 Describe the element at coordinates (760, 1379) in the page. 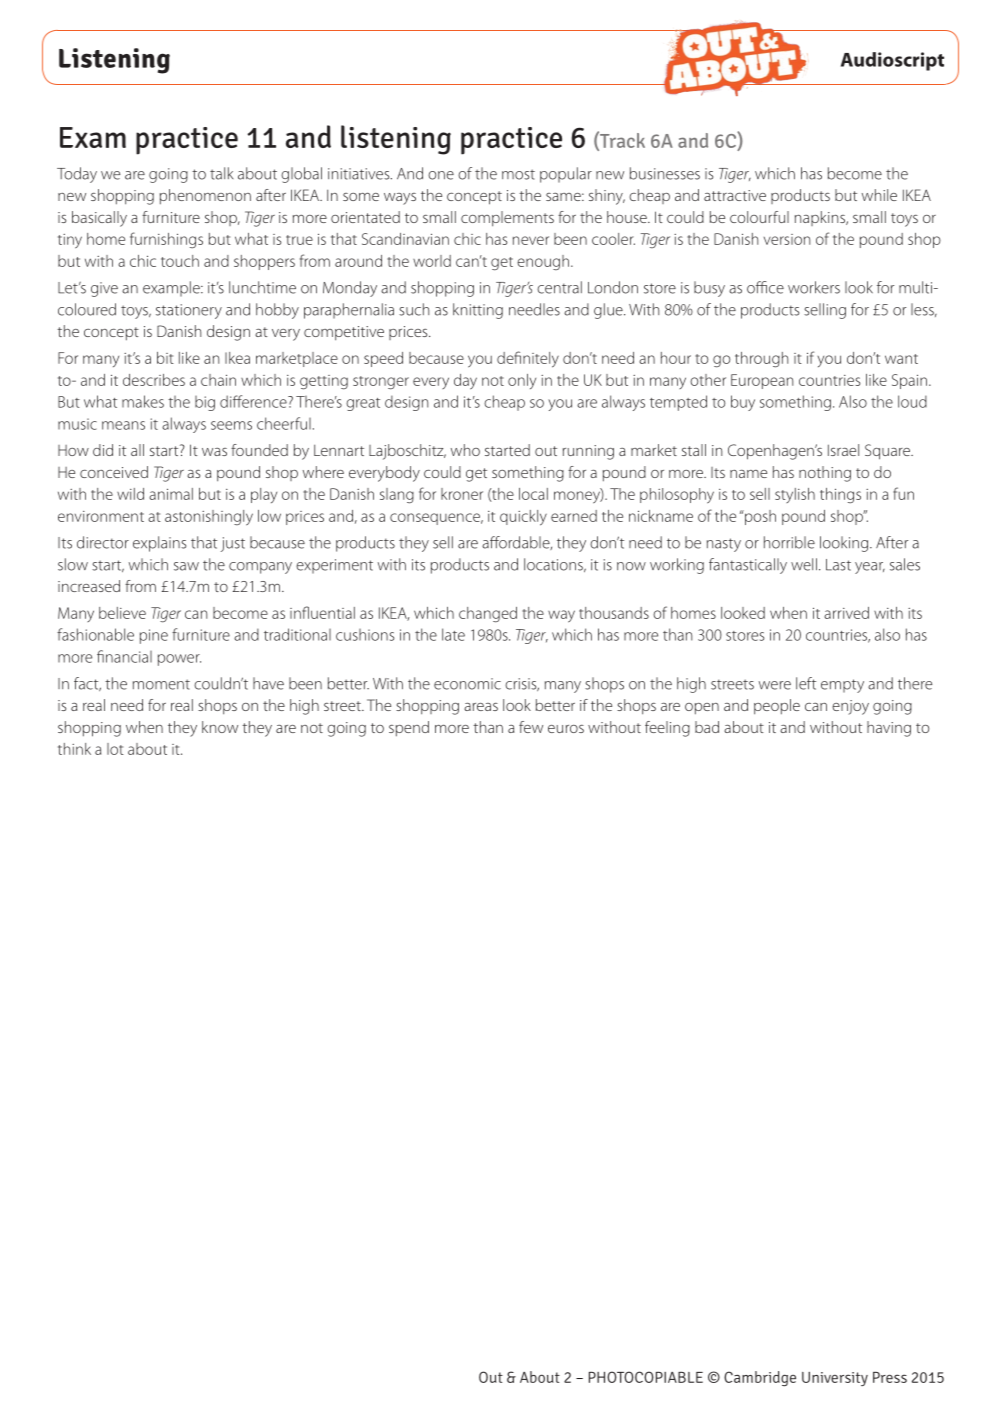

I see `Cambridge` at that location.
